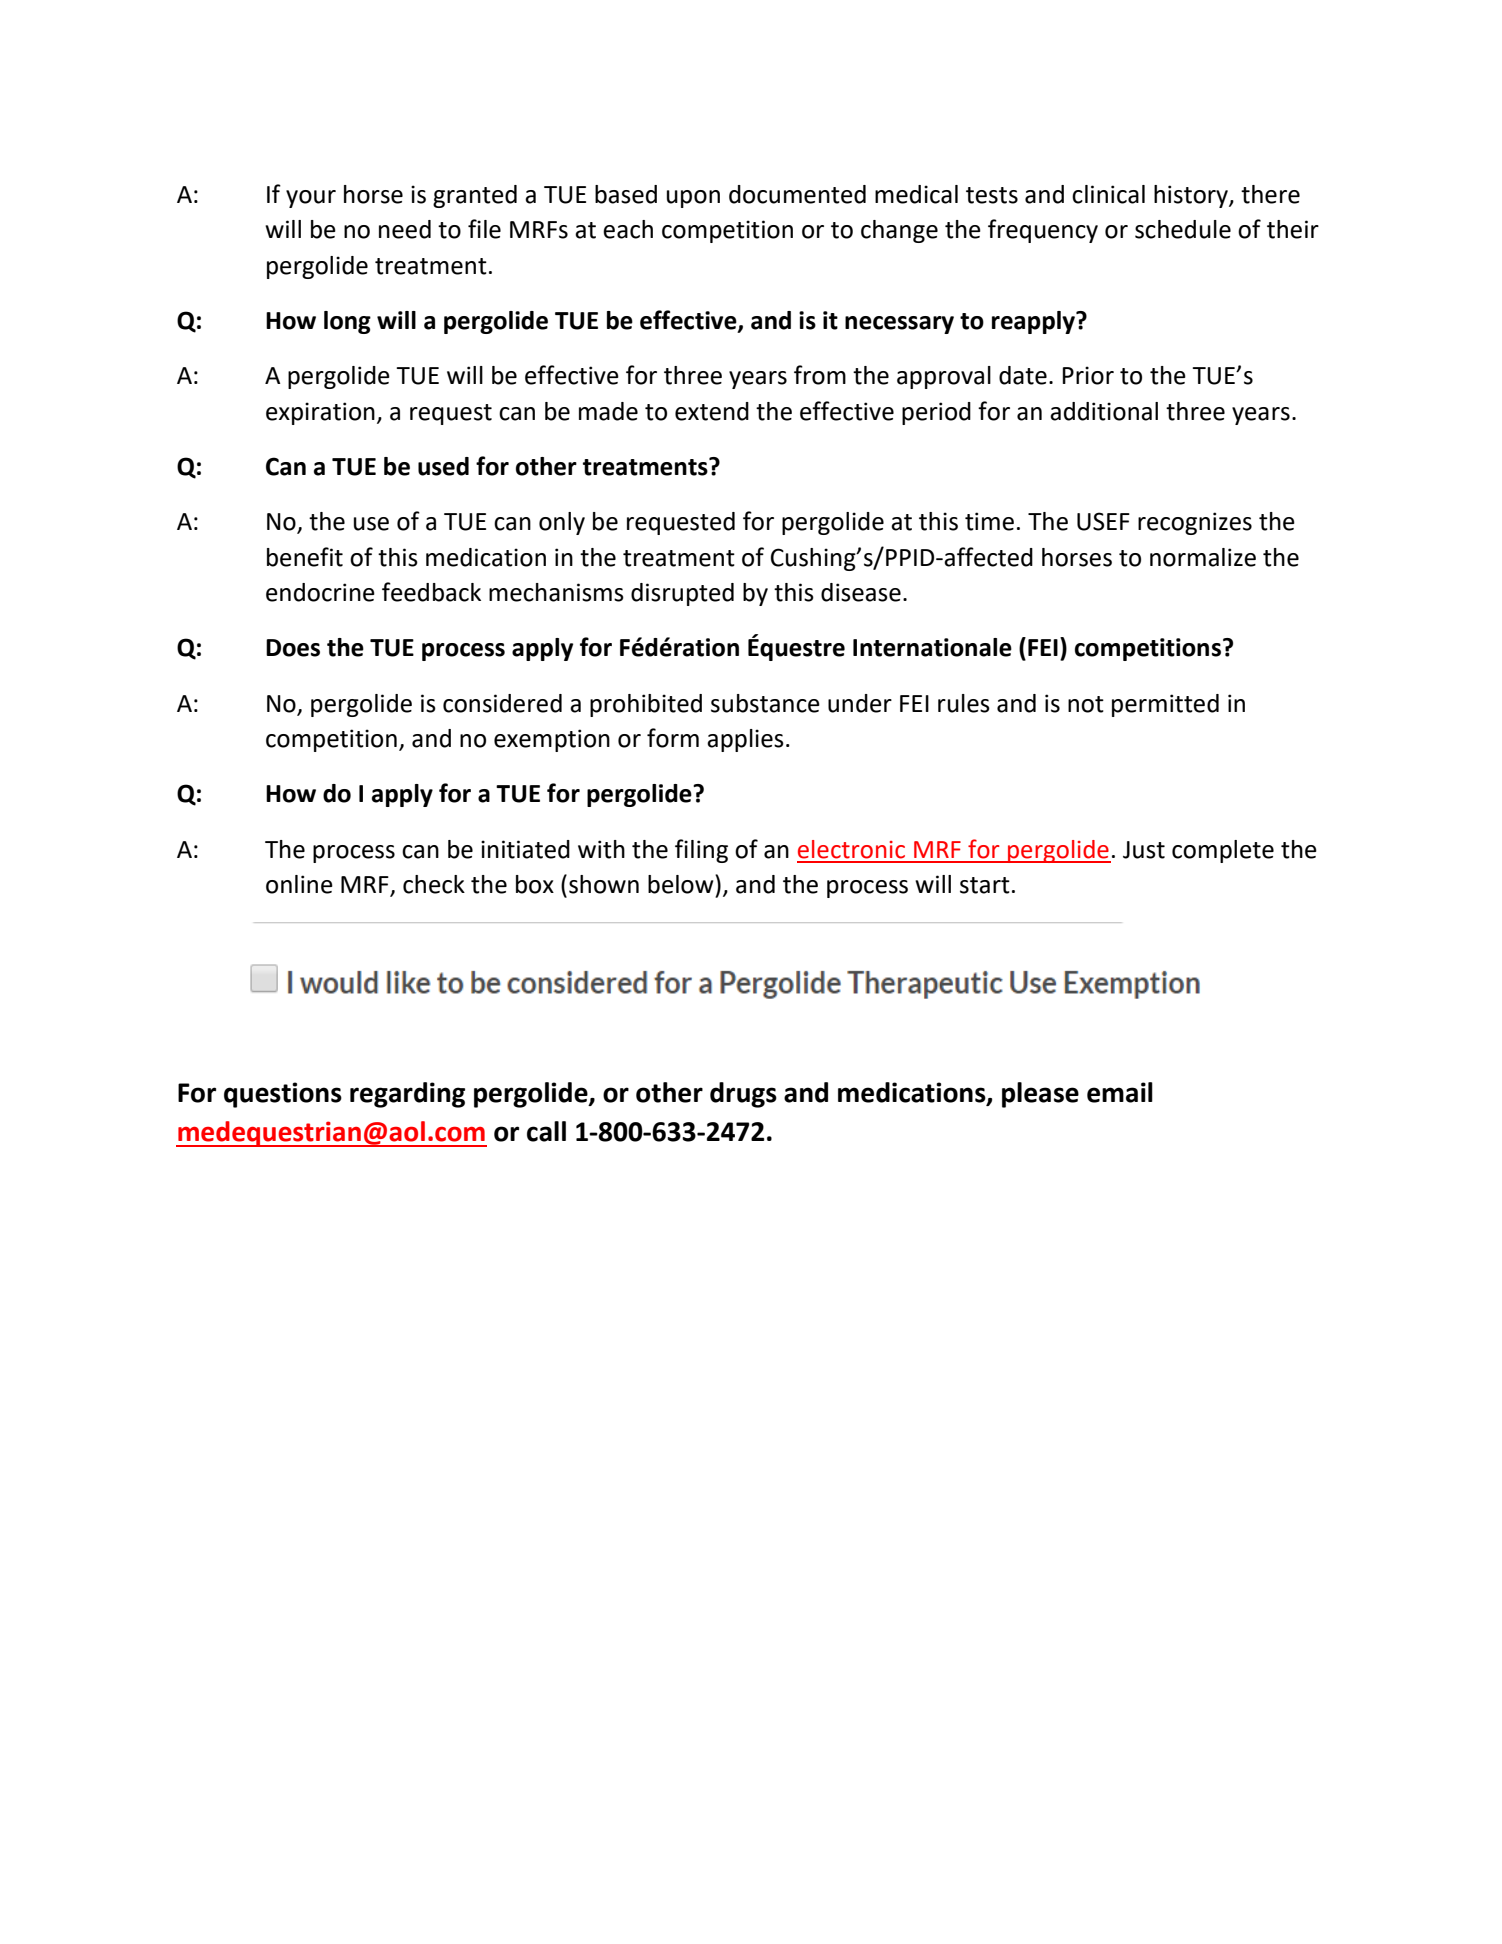 This screenshot has height=1944, width=1502. Describe the element at coordinates (293, 648) in the screenshot. I see `Does` at that location.
